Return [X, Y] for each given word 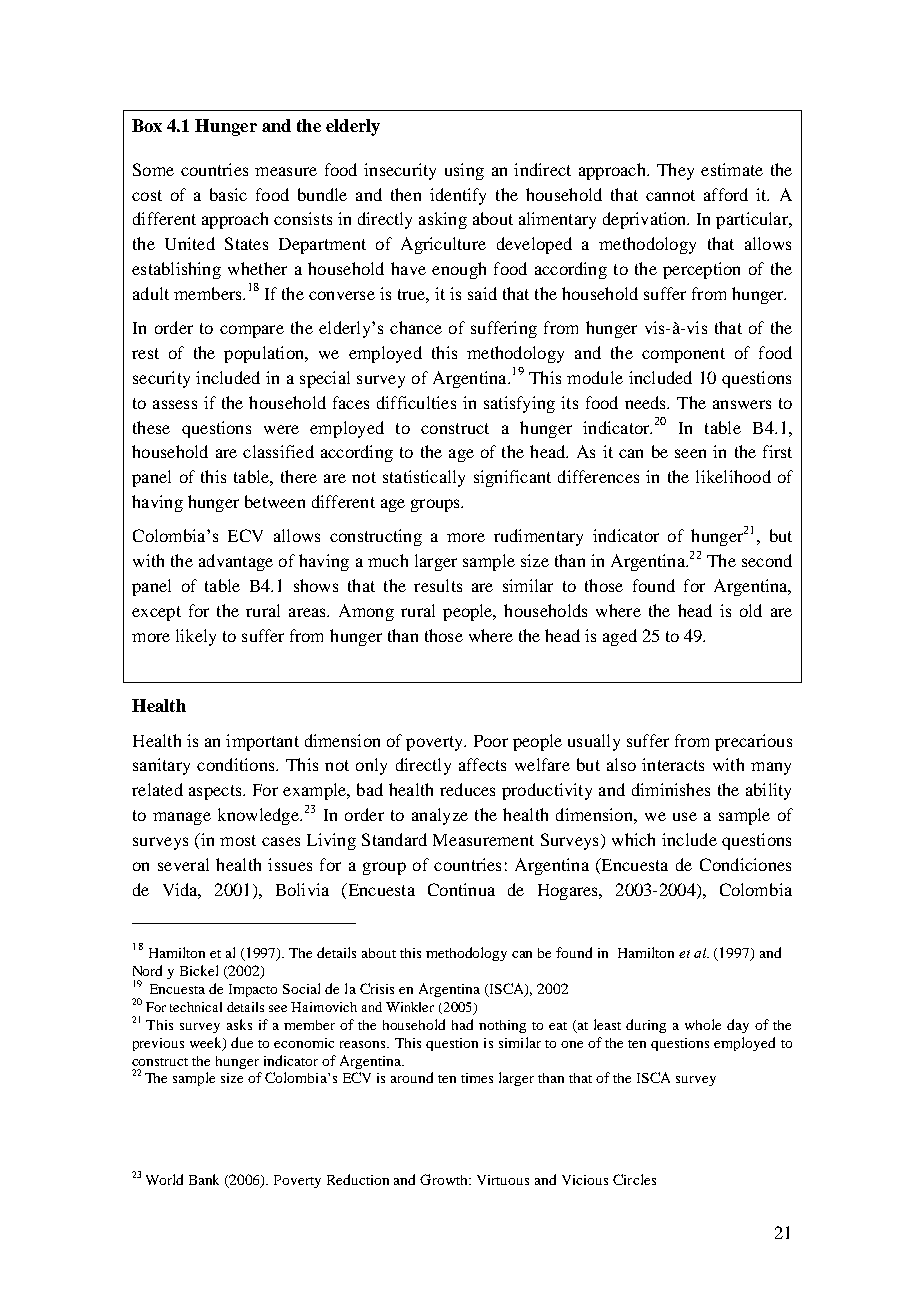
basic [228, 194]
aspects [216, 792]
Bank [204, 1179]
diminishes [671, 789]
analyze [440, 816]
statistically [424, 478]
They [675, 171]
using [464, 171]
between [275, 501]
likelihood [733, 476]
